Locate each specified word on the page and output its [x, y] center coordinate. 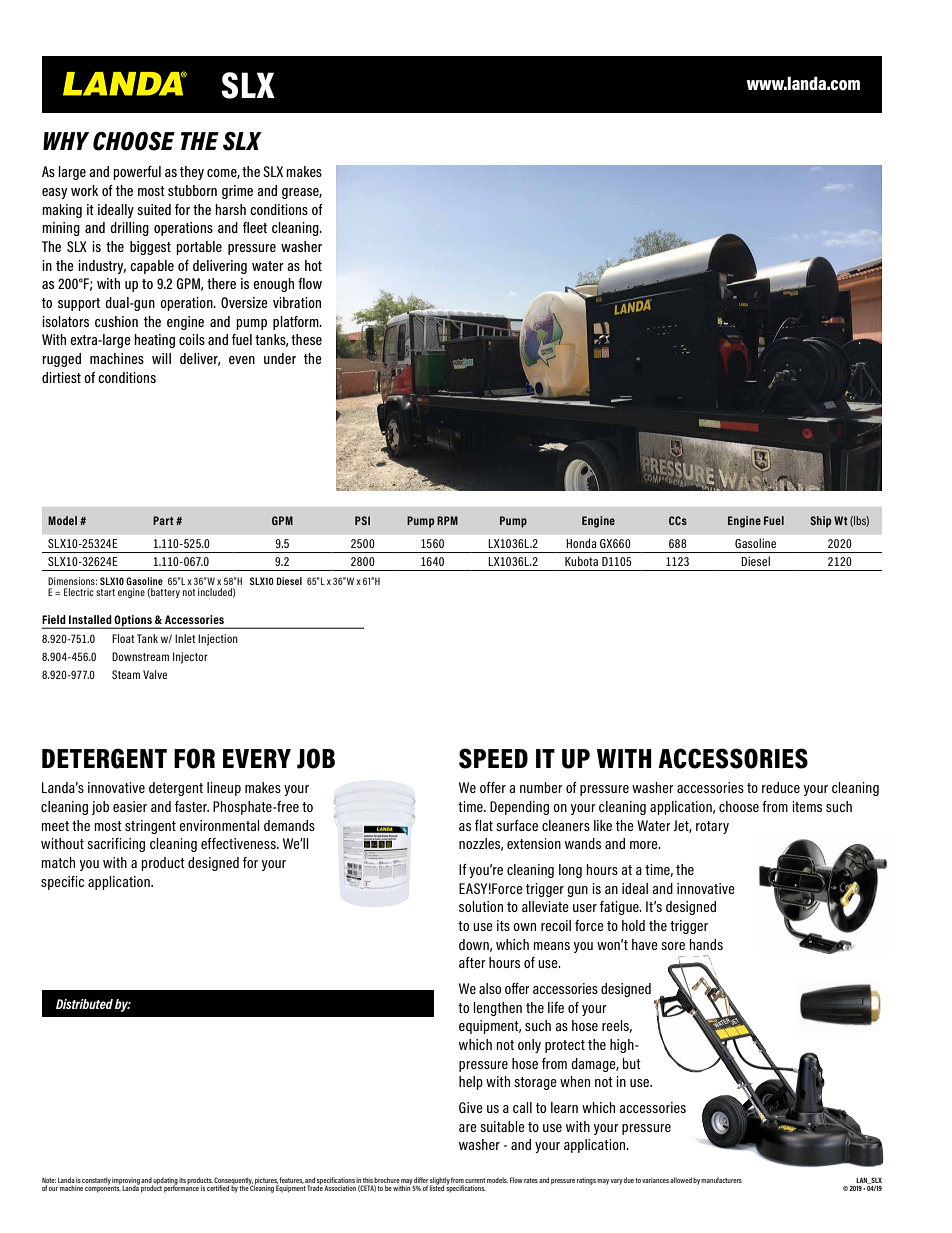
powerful [137, 173]
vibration [297, 302]
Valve [155, 674]
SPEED [493, 758]
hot [313, 265]
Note [49, 1180]
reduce [781, 787]
